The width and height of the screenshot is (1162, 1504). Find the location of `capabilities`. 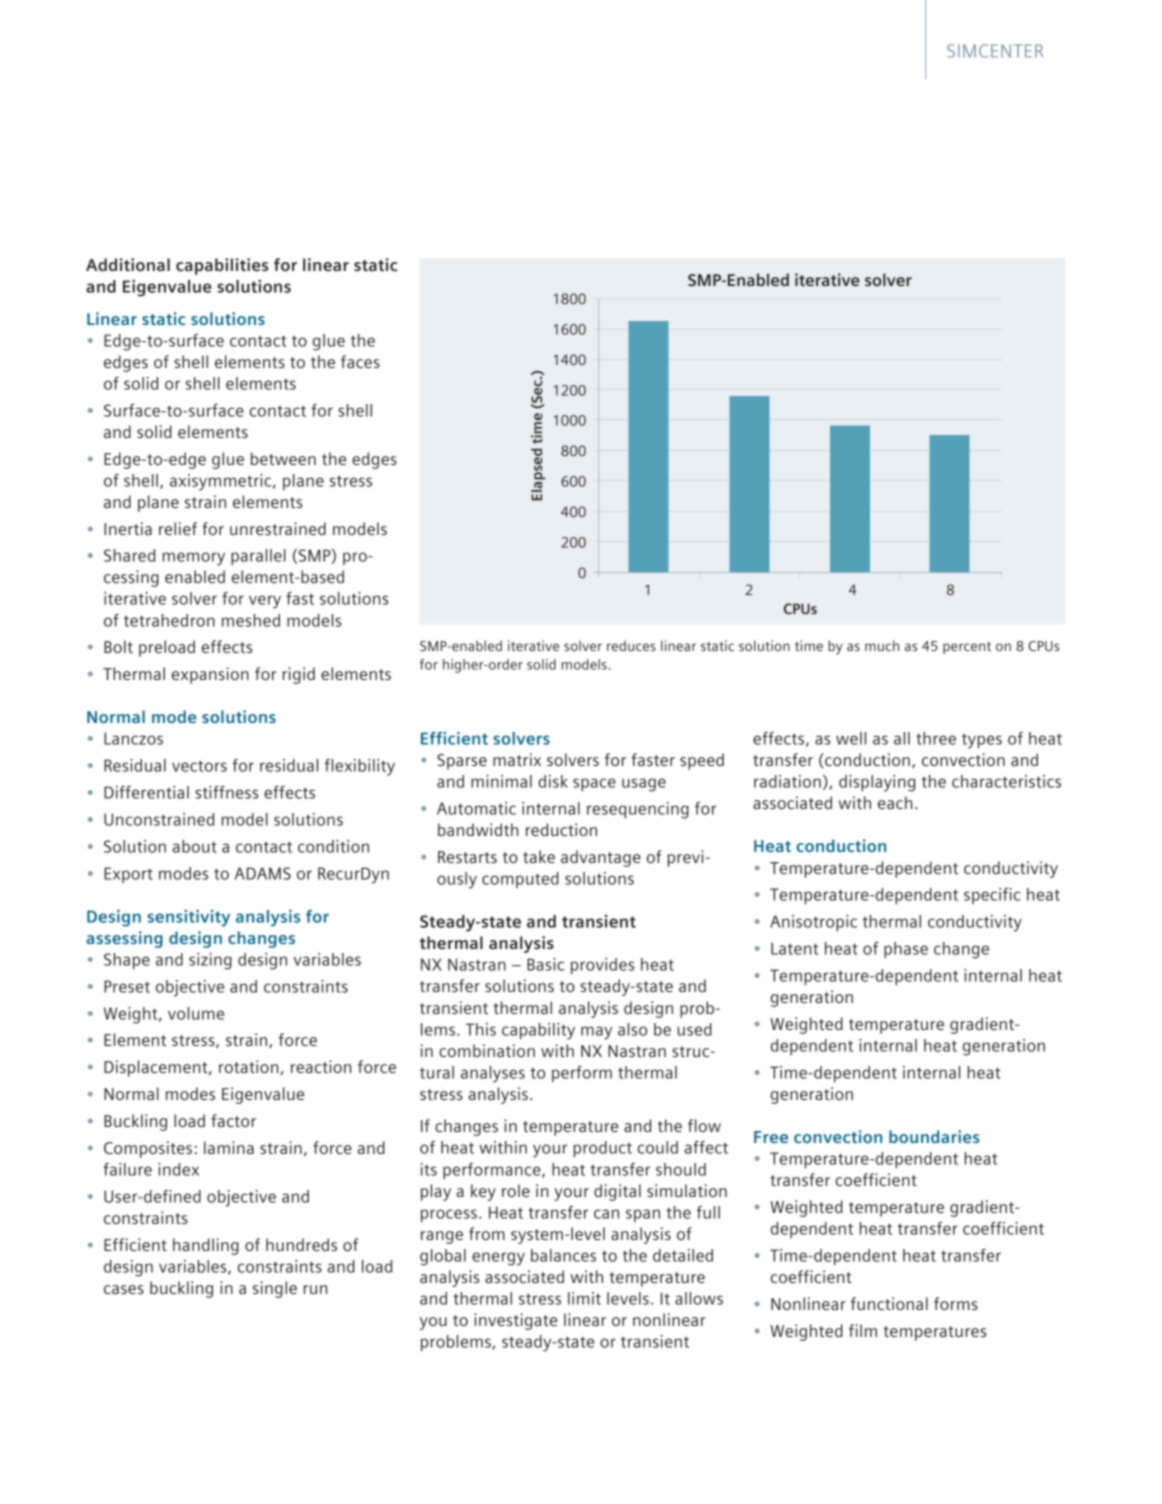

capabilities is located at coordinates (222, 266).
